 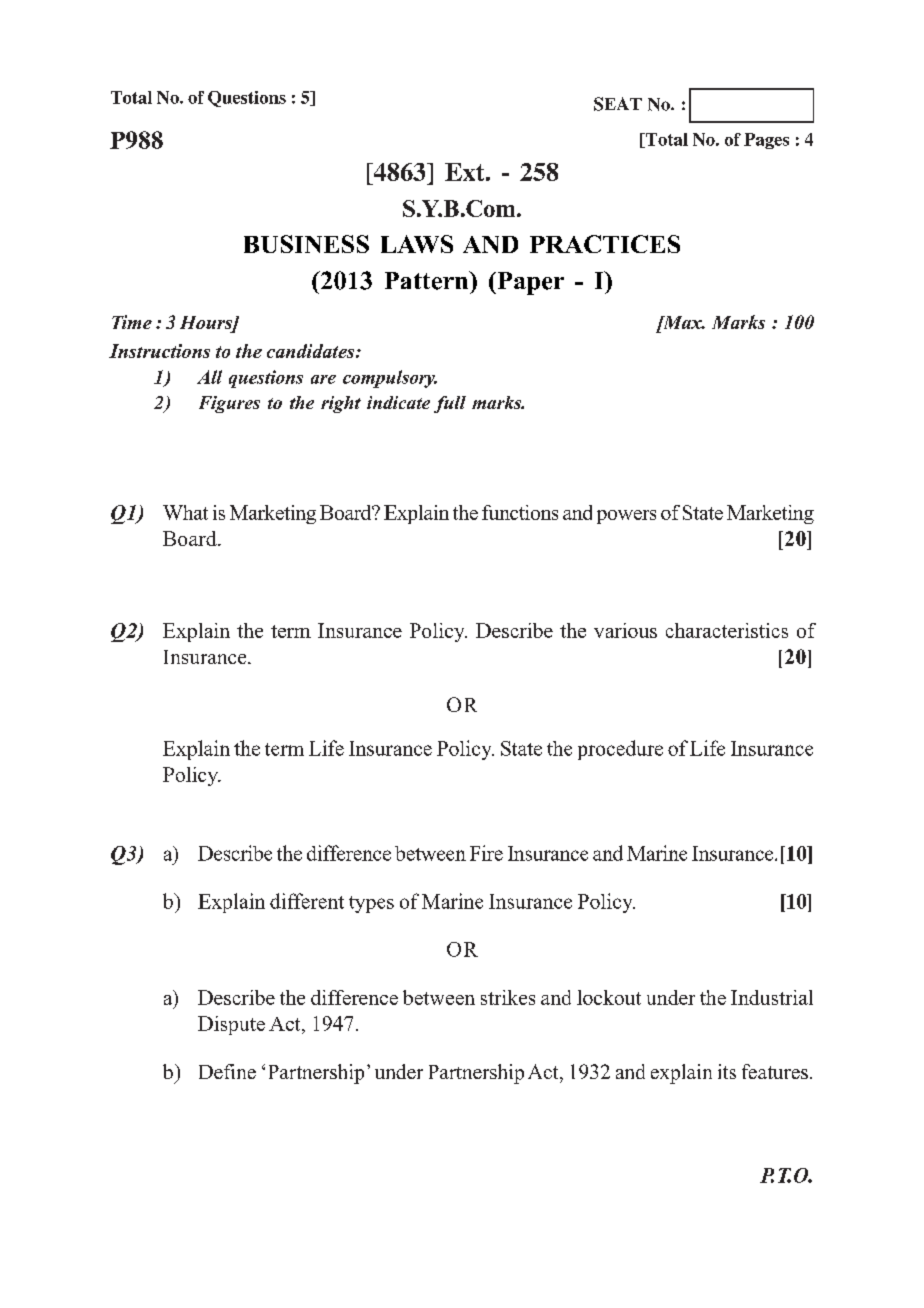 I want to click on Dispute, so click(x=231, y=1025).
